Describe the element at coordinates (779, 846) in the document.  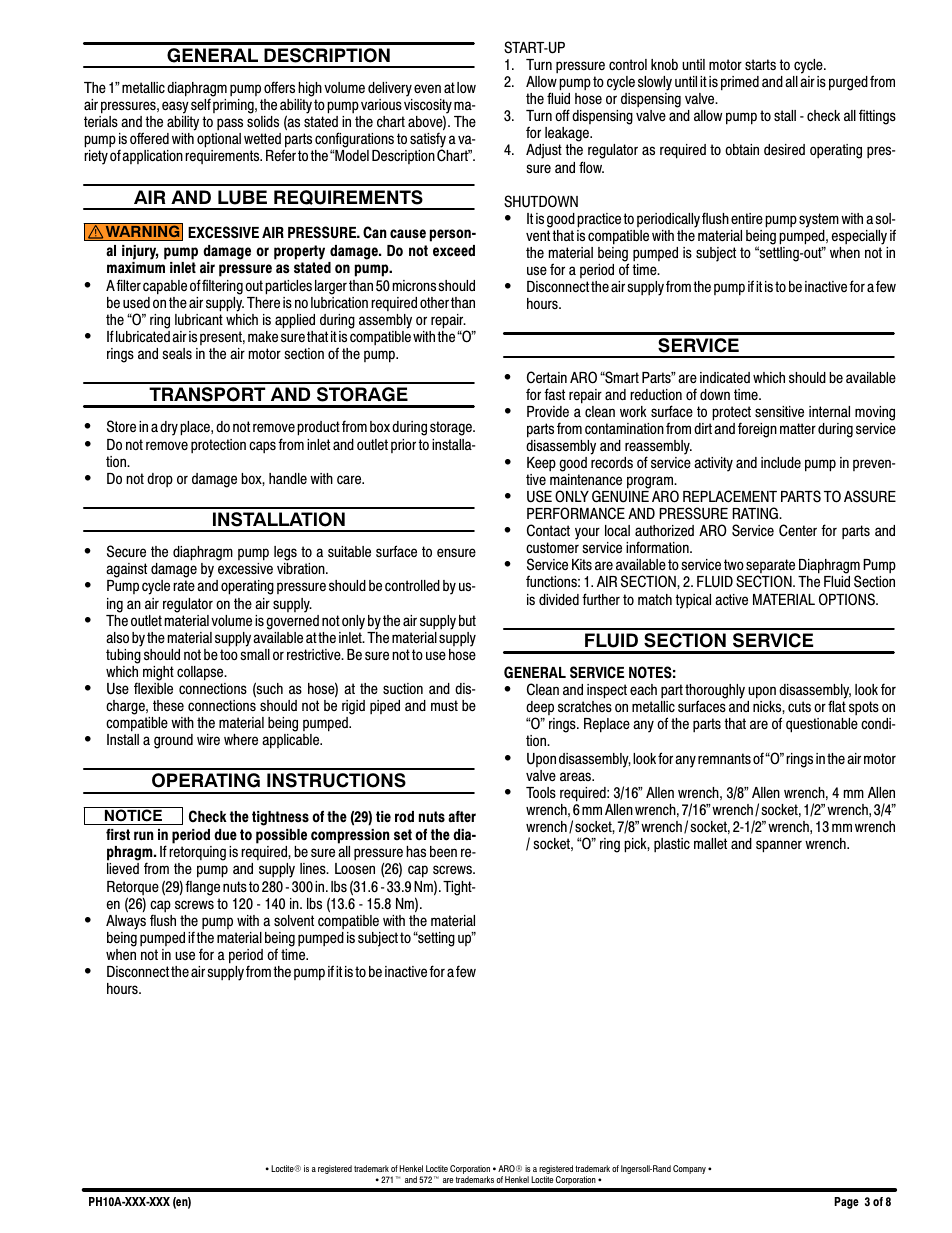
I see `spanner` at that location.
